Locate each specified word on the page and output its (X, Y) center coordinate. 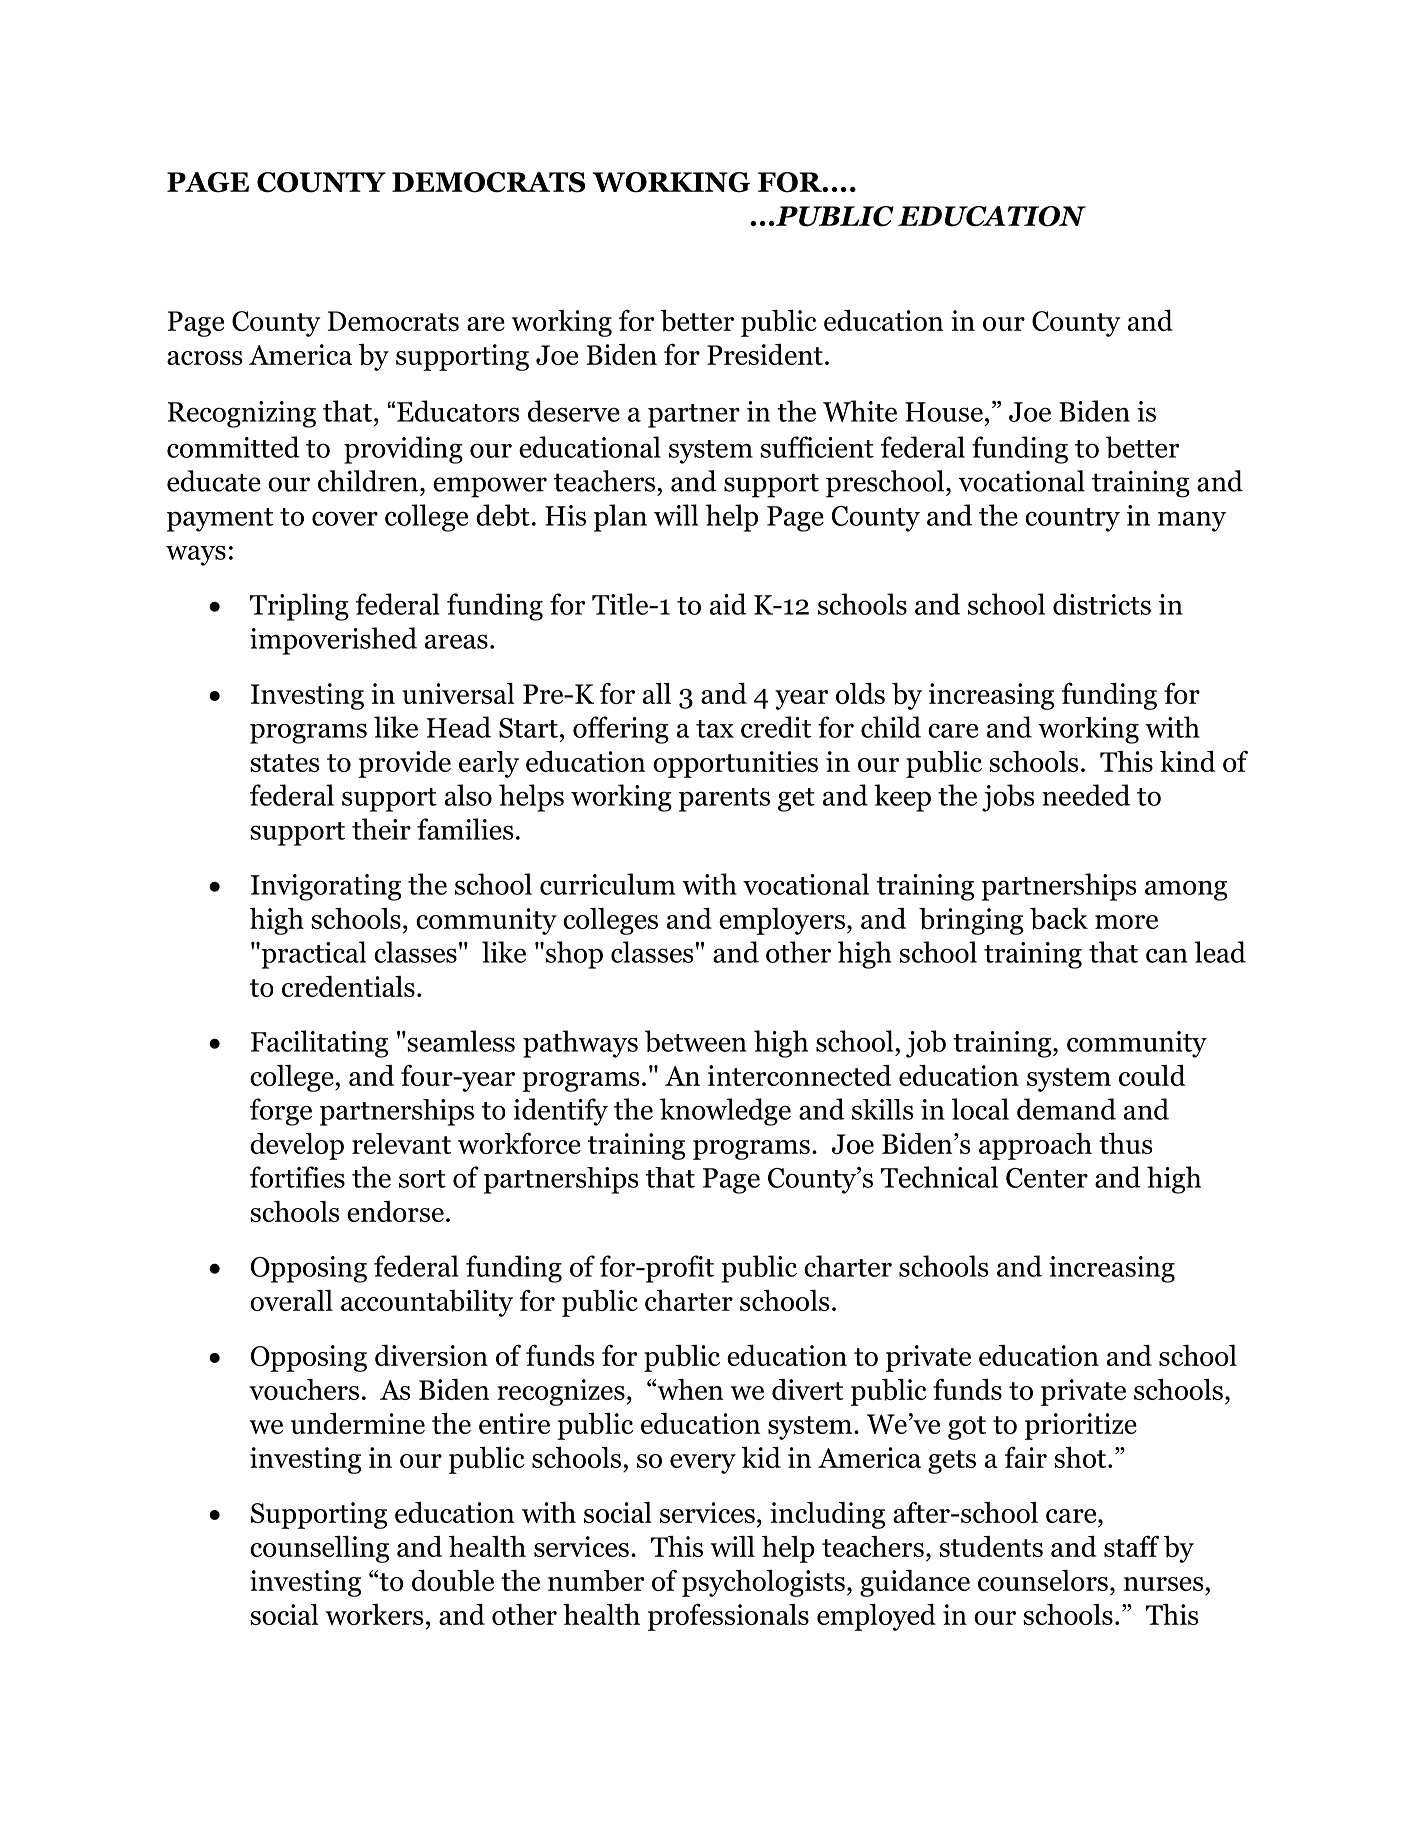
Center (1047, 1178)
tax (715, 729)
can (1167, 955)
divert (807, 1389)
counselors (1043, 1580)
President (765, 354)
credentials (348, 986)
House (944, 412)
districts (1102, 604)
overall (291, 1300)
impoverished (333, 641)
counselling (319, 1549)
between (696, 1041)
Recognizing (242, 414)
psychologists (763, 1583)
